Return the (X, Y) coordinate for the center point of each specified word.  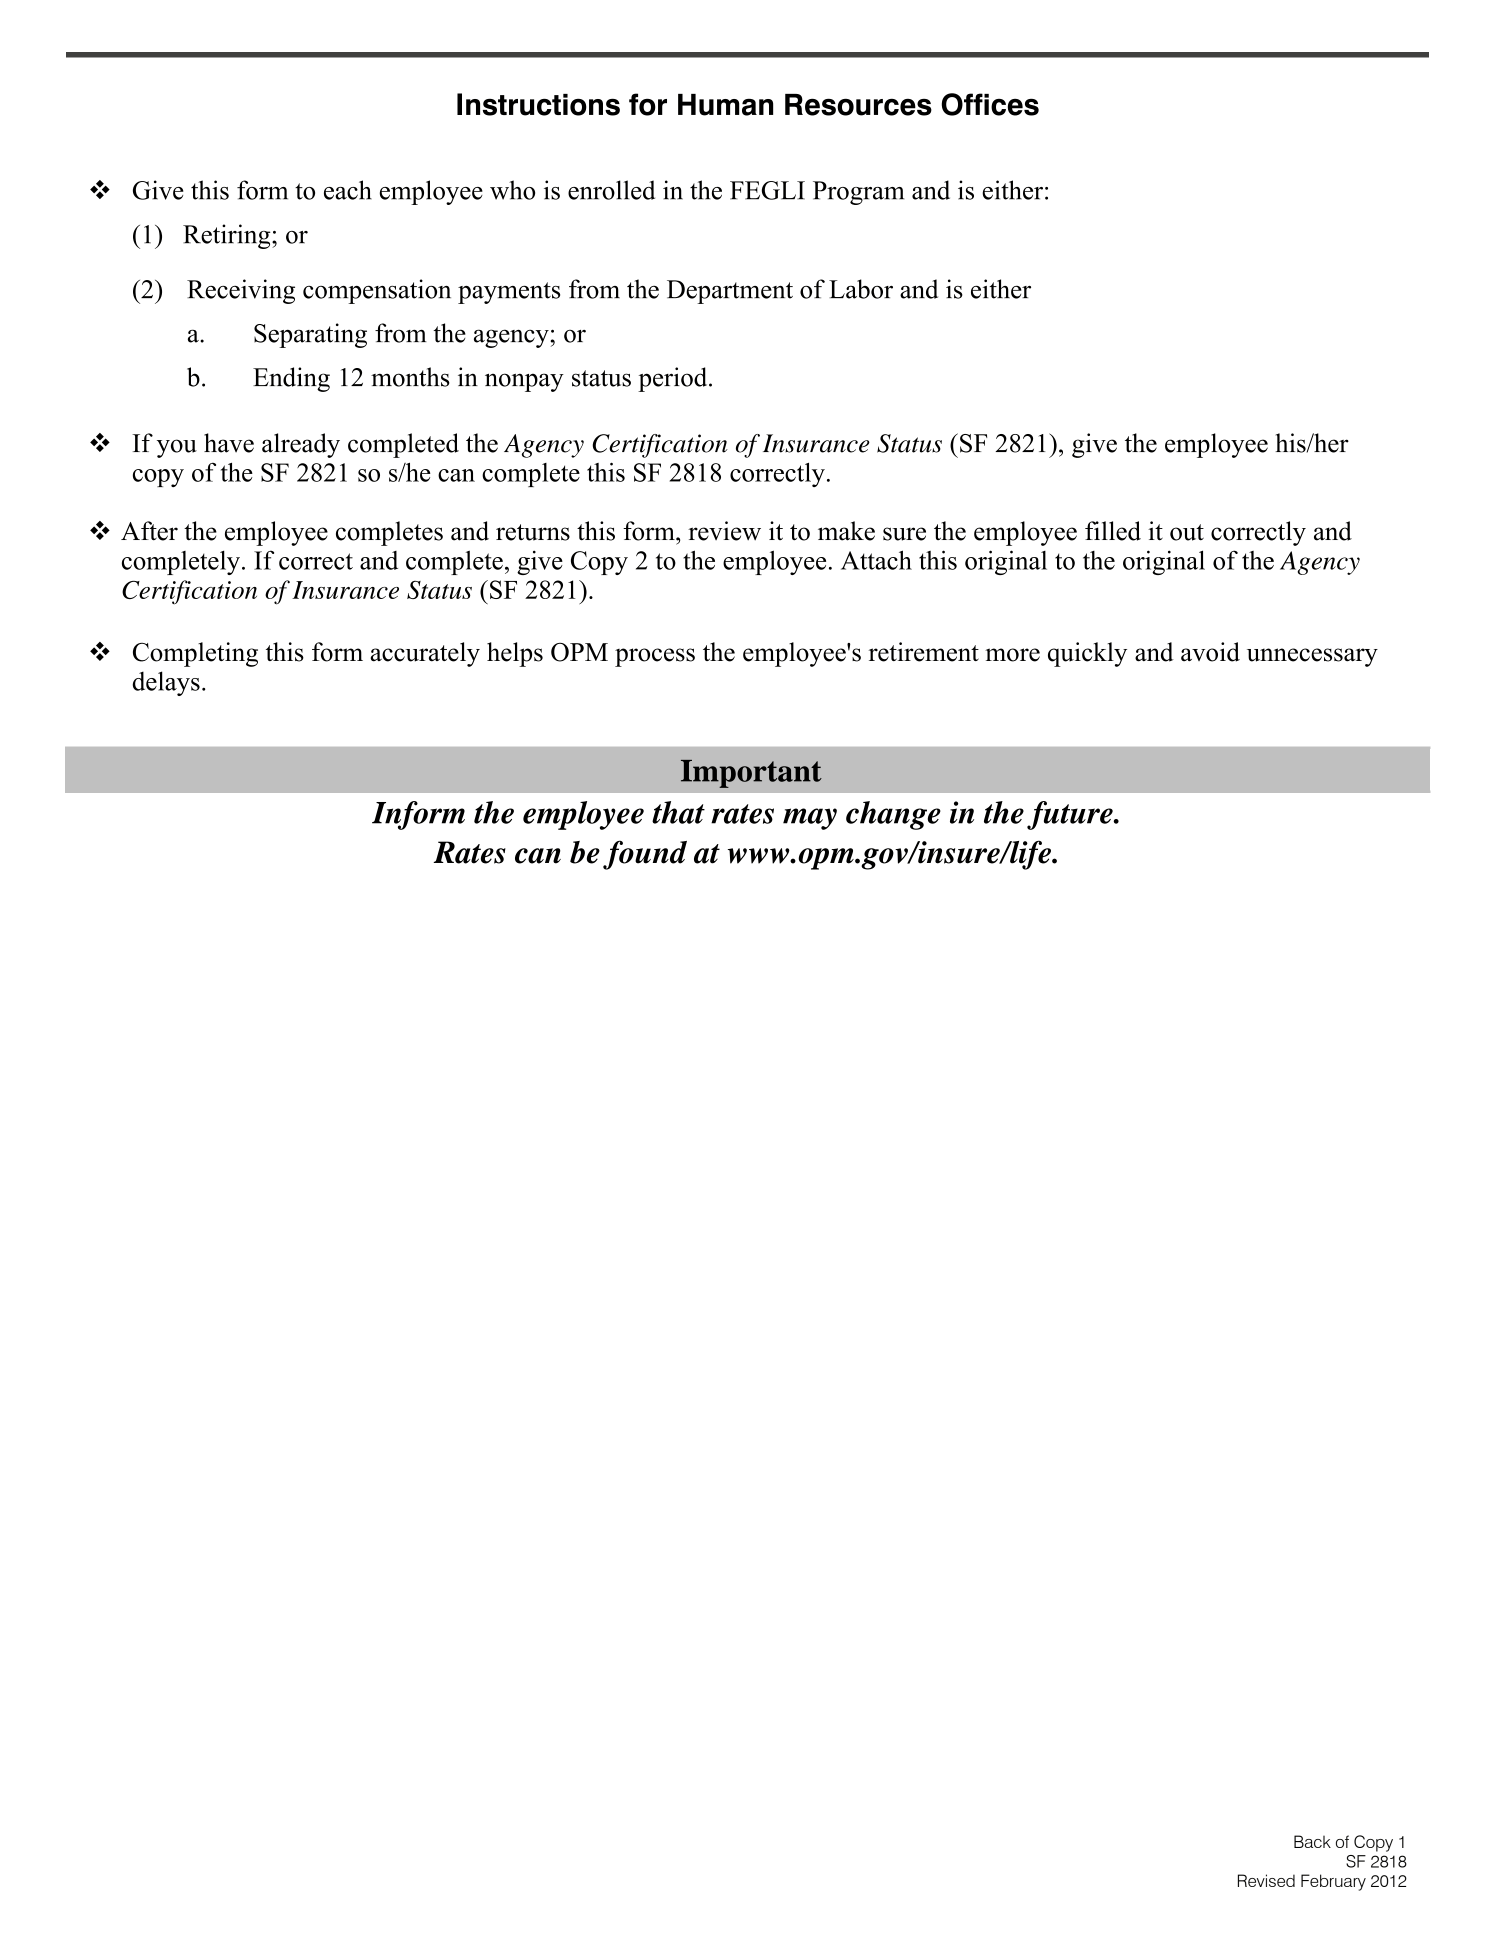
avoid (1210, 652)
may (810, 819)
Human (725, 105)
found (645, 855)
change (893, 815)
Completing (195, 654)
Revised (1266, 1880)
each (348, 190)
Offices (990, 104)
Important (751, 774)
